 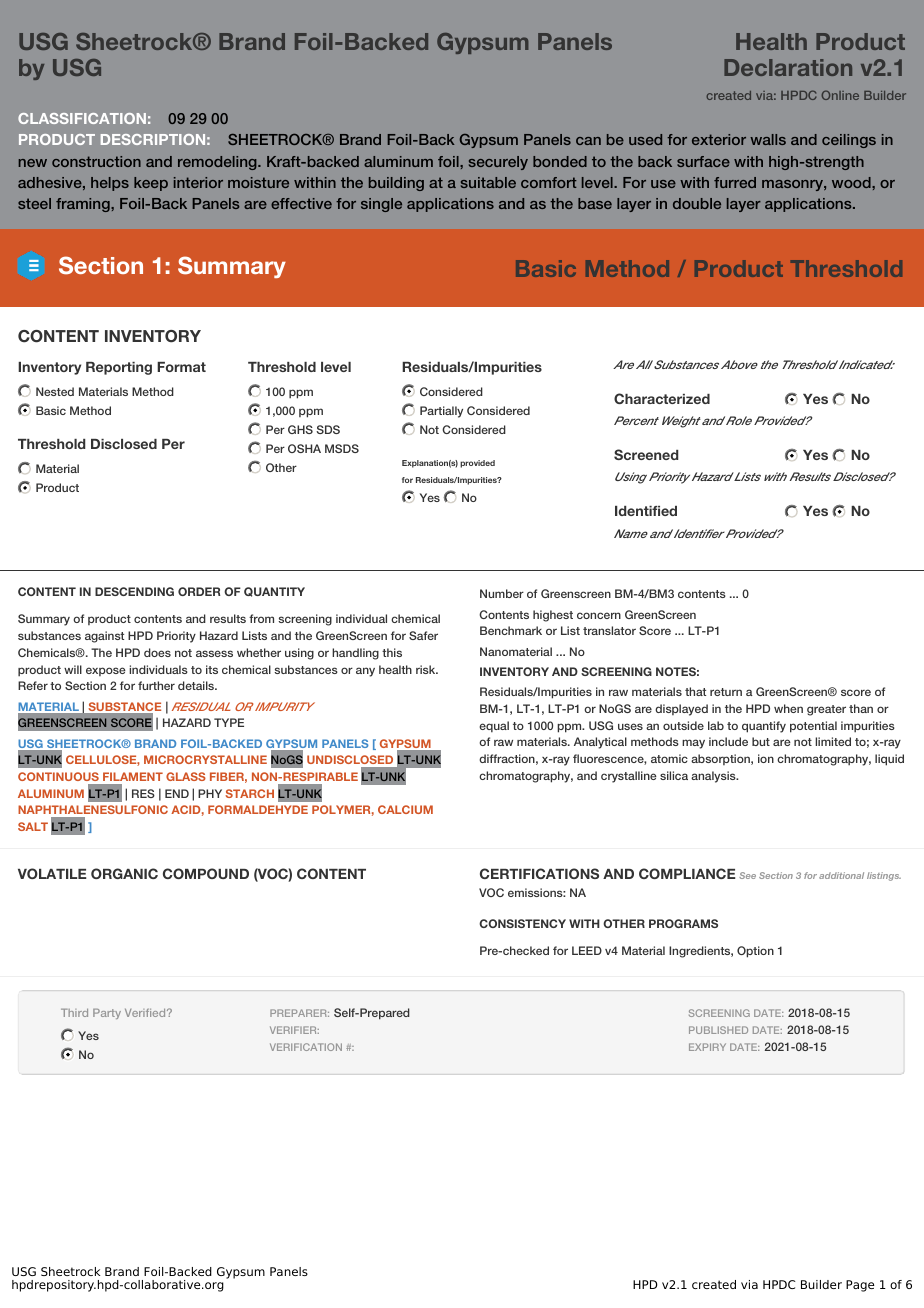 I want to click on Declaration, so click(x=788, y=67).
